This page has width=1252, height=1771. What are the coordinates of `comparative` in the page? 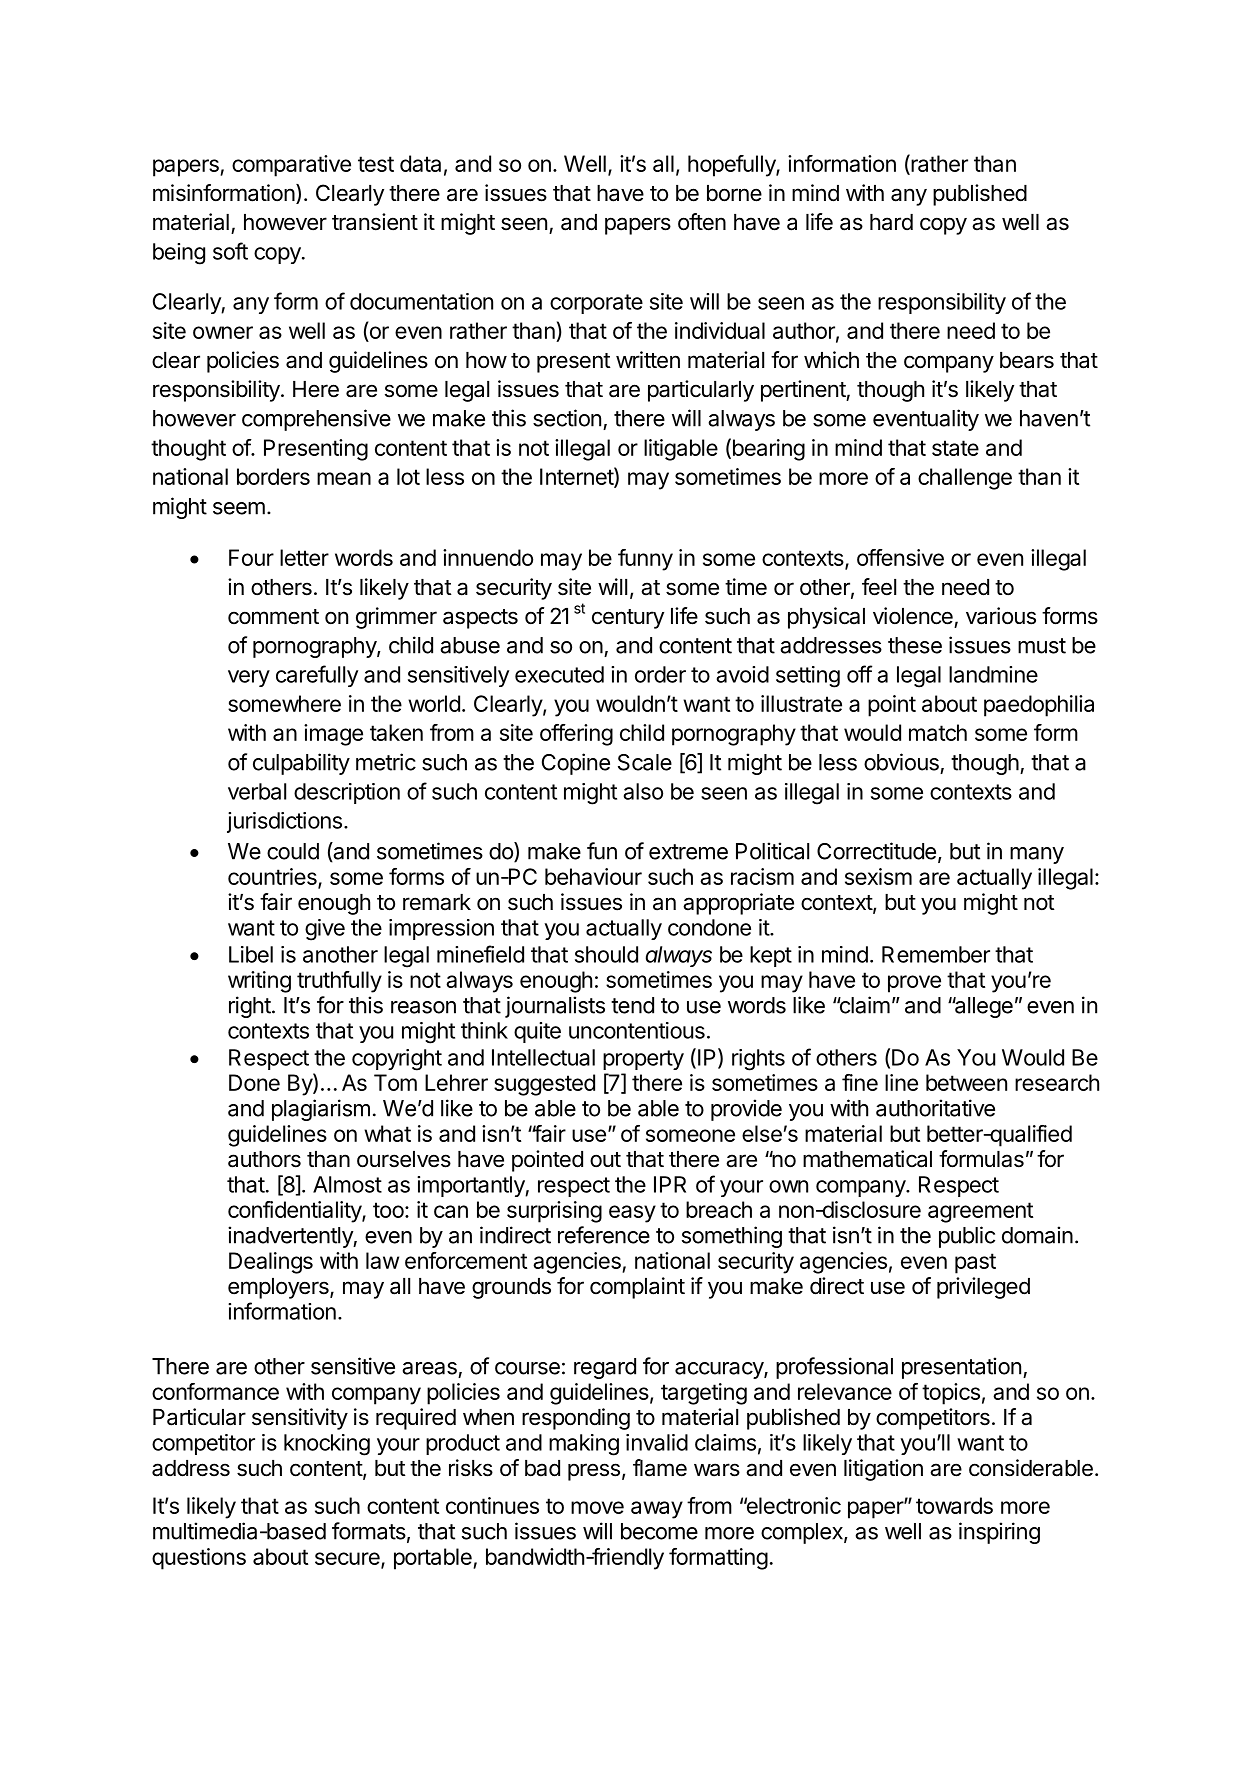 It's located at (291, 166).
